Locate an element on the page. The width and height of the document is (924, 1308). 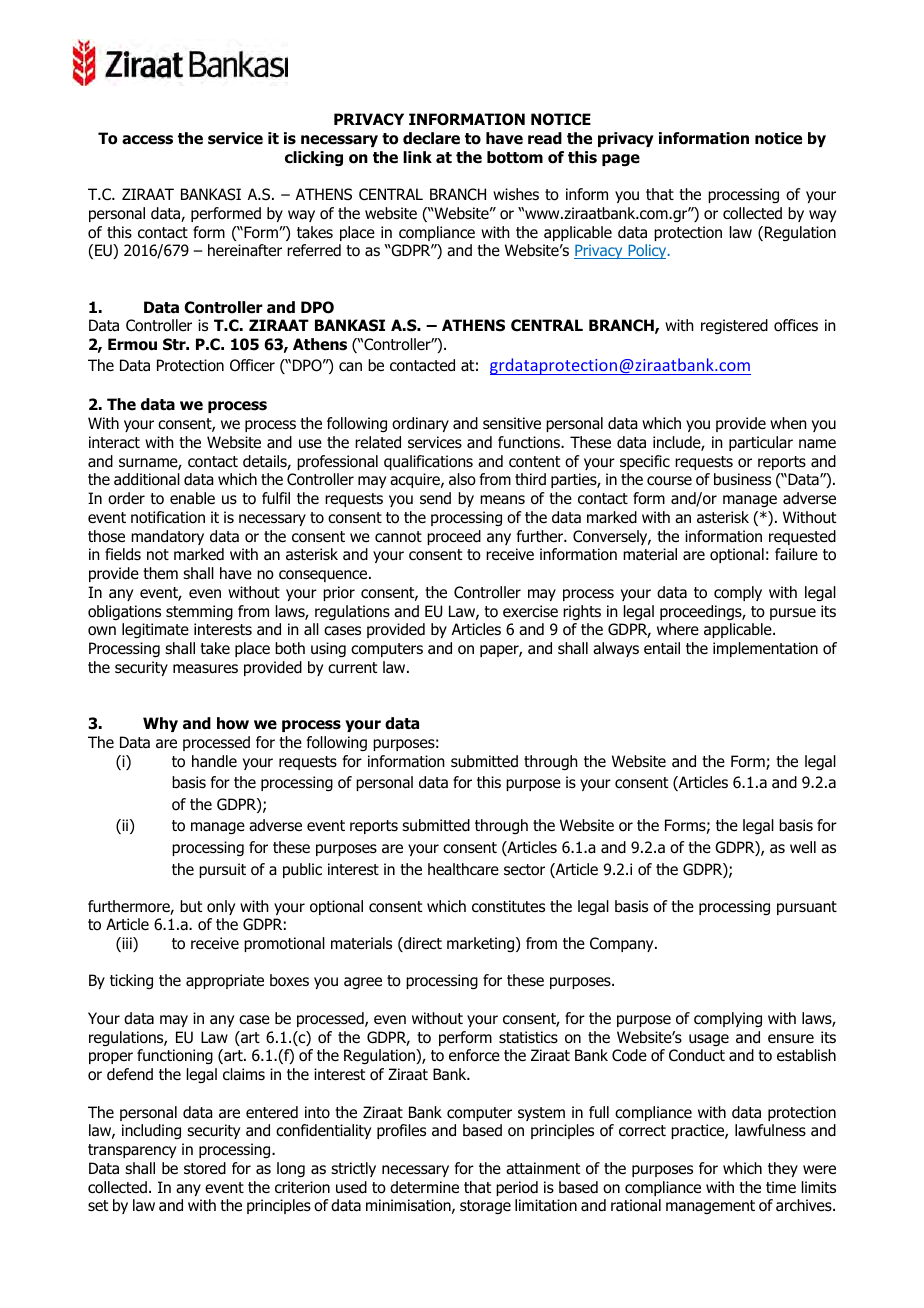
well is located at coordinates (803, 847).
